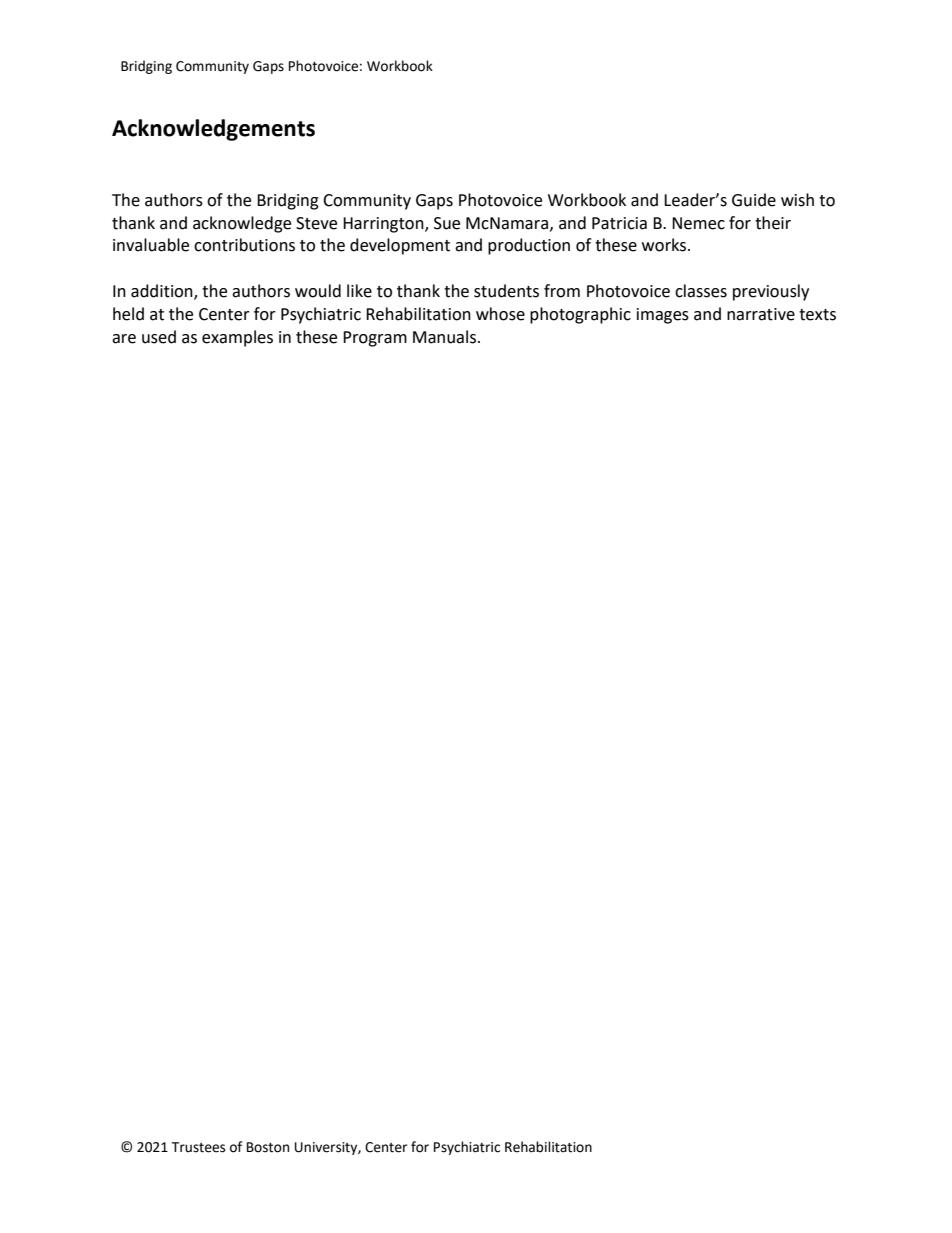 This page has width=952, height=1233. Describe the element at coordinates (124, 339) in the page. I see `are` at that location.
